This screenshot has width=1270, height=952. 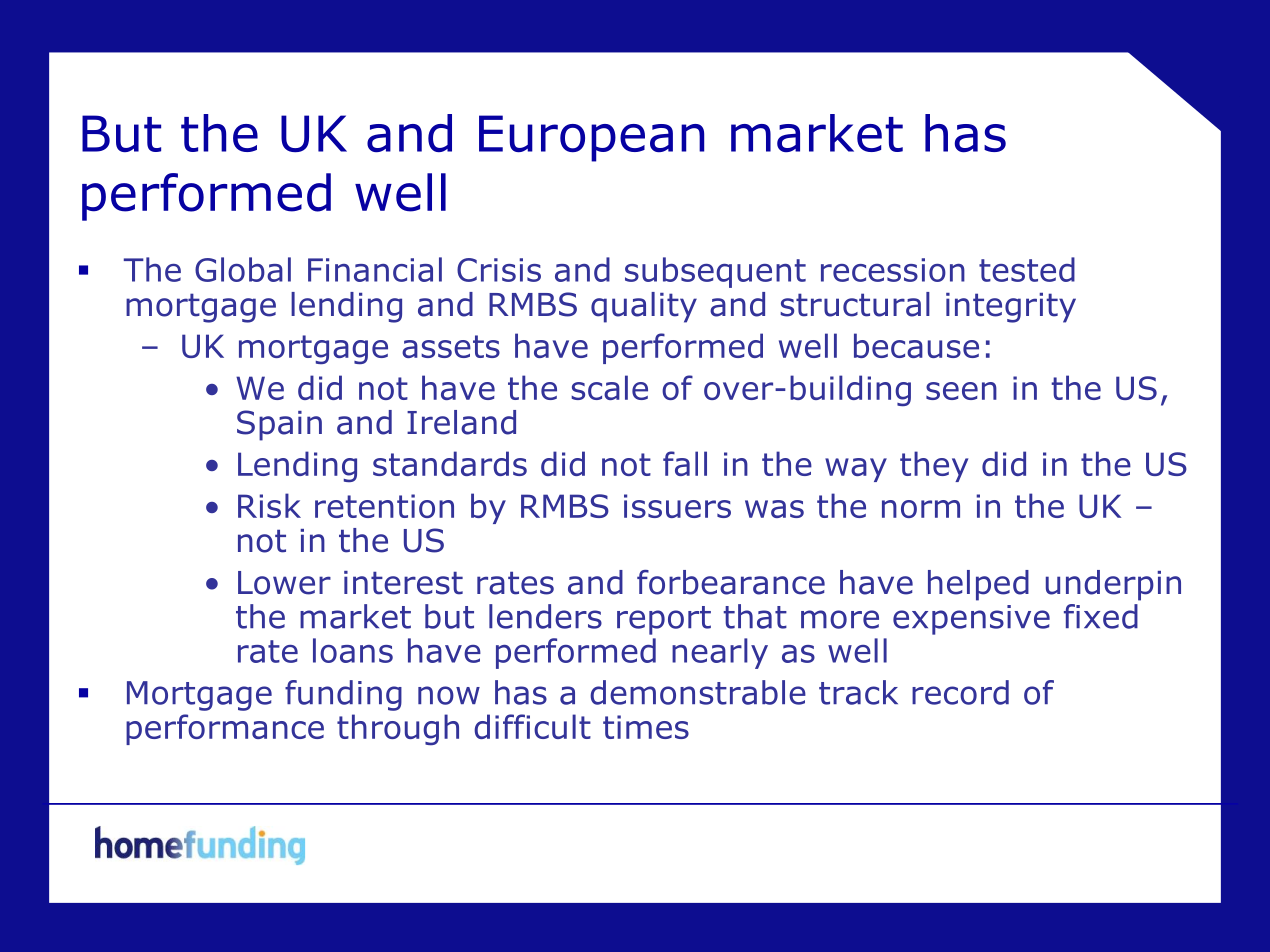 I want to click on they, so click(x=934, y=466).
